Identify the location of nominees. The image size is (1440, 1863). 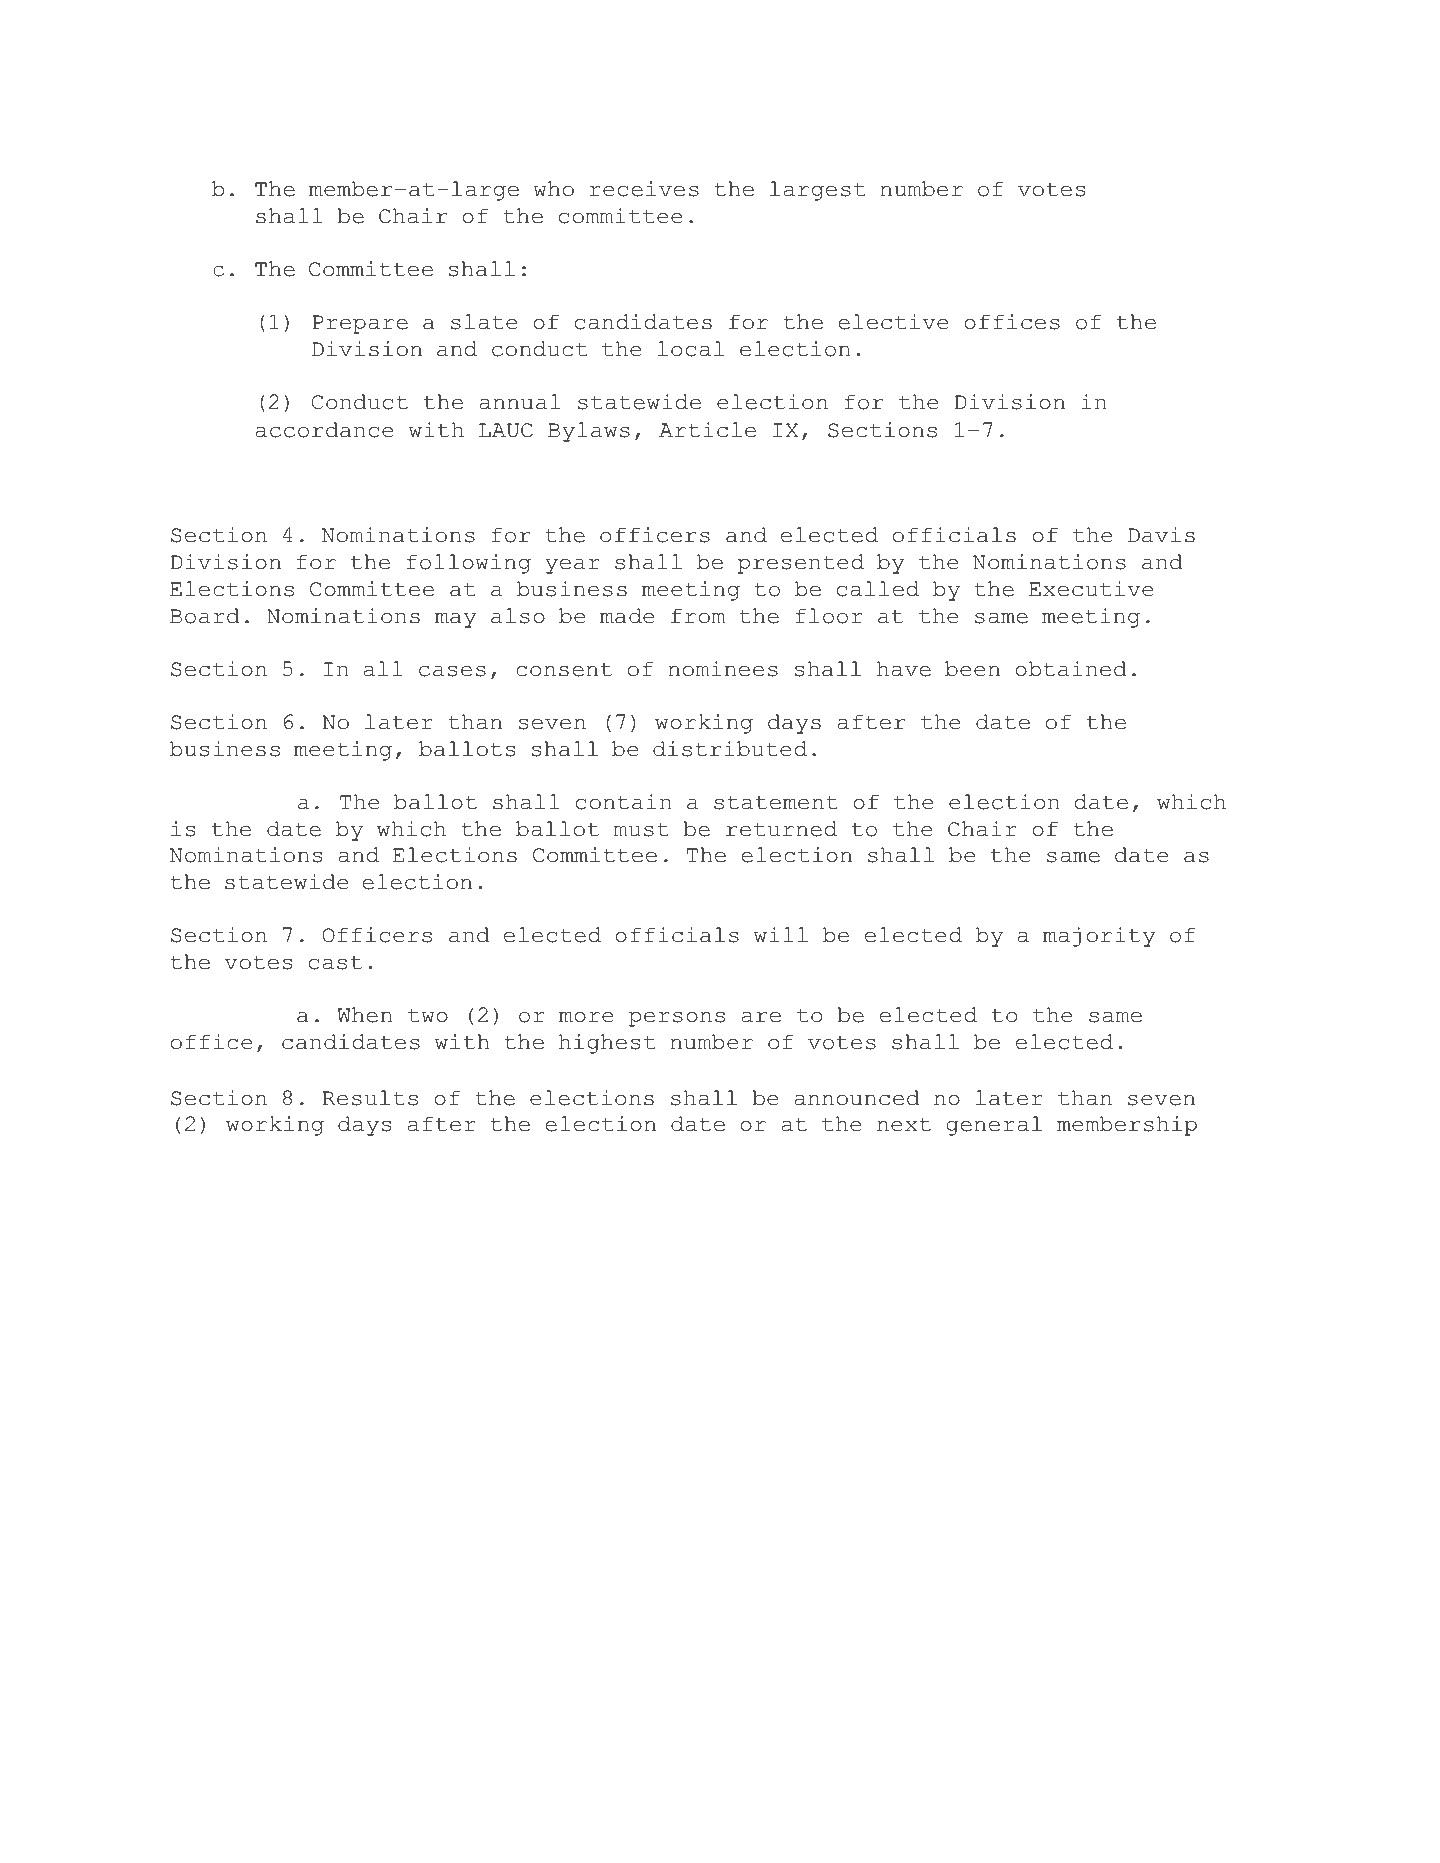
(723, 669).
